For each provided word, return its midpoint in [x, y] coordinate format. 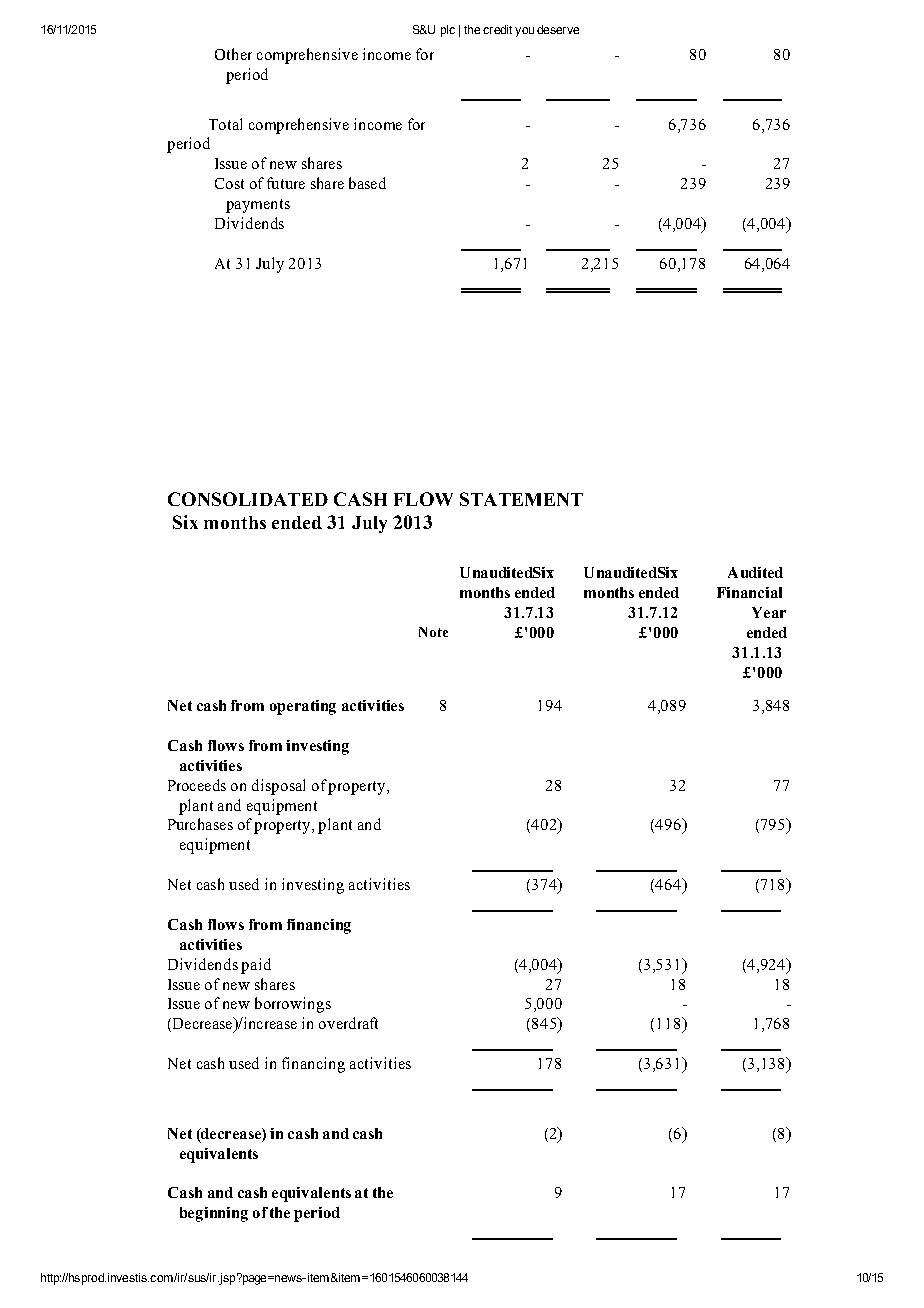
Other [233, 54]
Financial [749, 592]
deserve [558, 29]
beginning [214, 1214]
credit [497, 29]
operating [303, 707]
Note [433, 632]
